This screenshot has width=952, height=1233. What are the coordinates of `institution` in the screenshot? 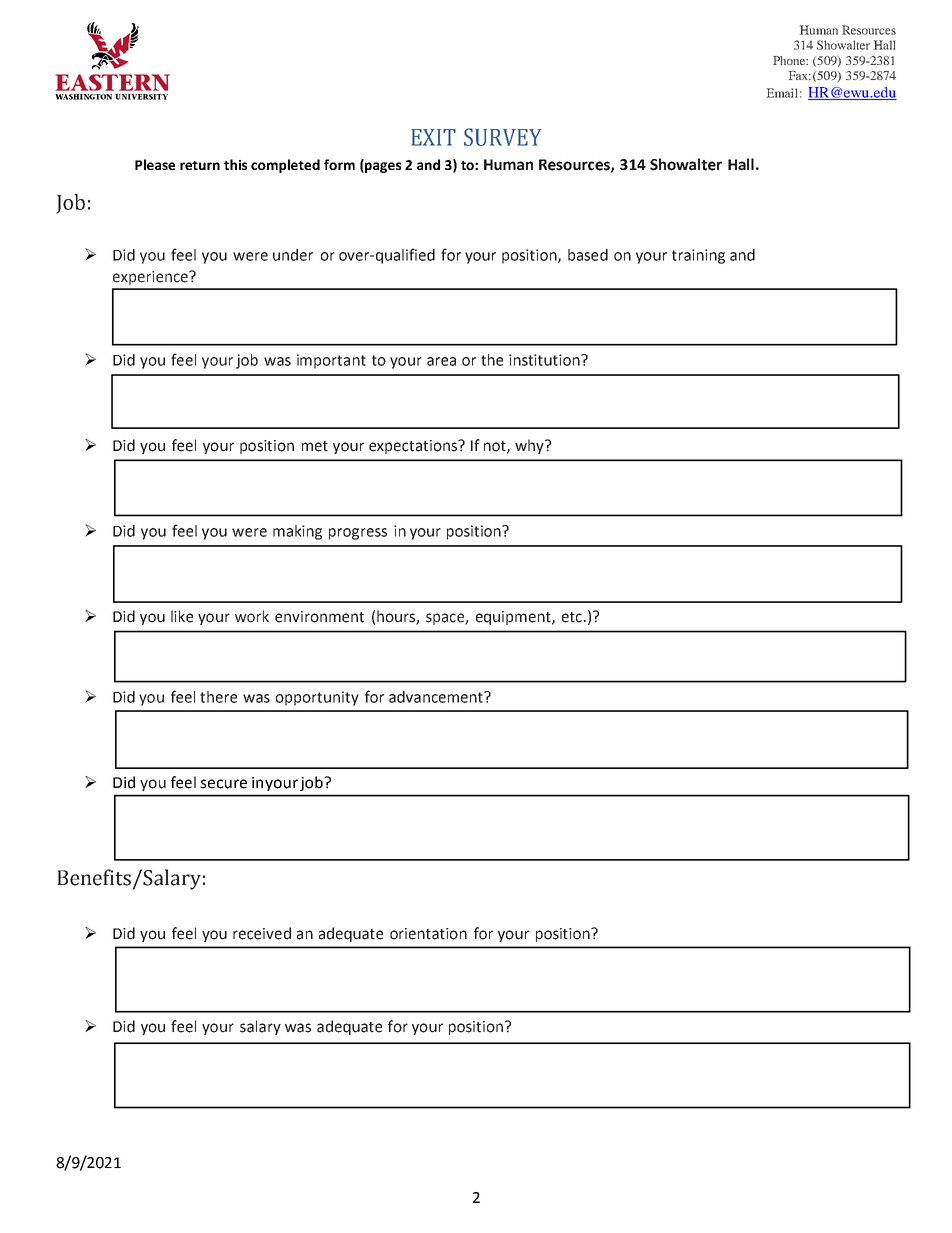 It's located at (545, 360).
